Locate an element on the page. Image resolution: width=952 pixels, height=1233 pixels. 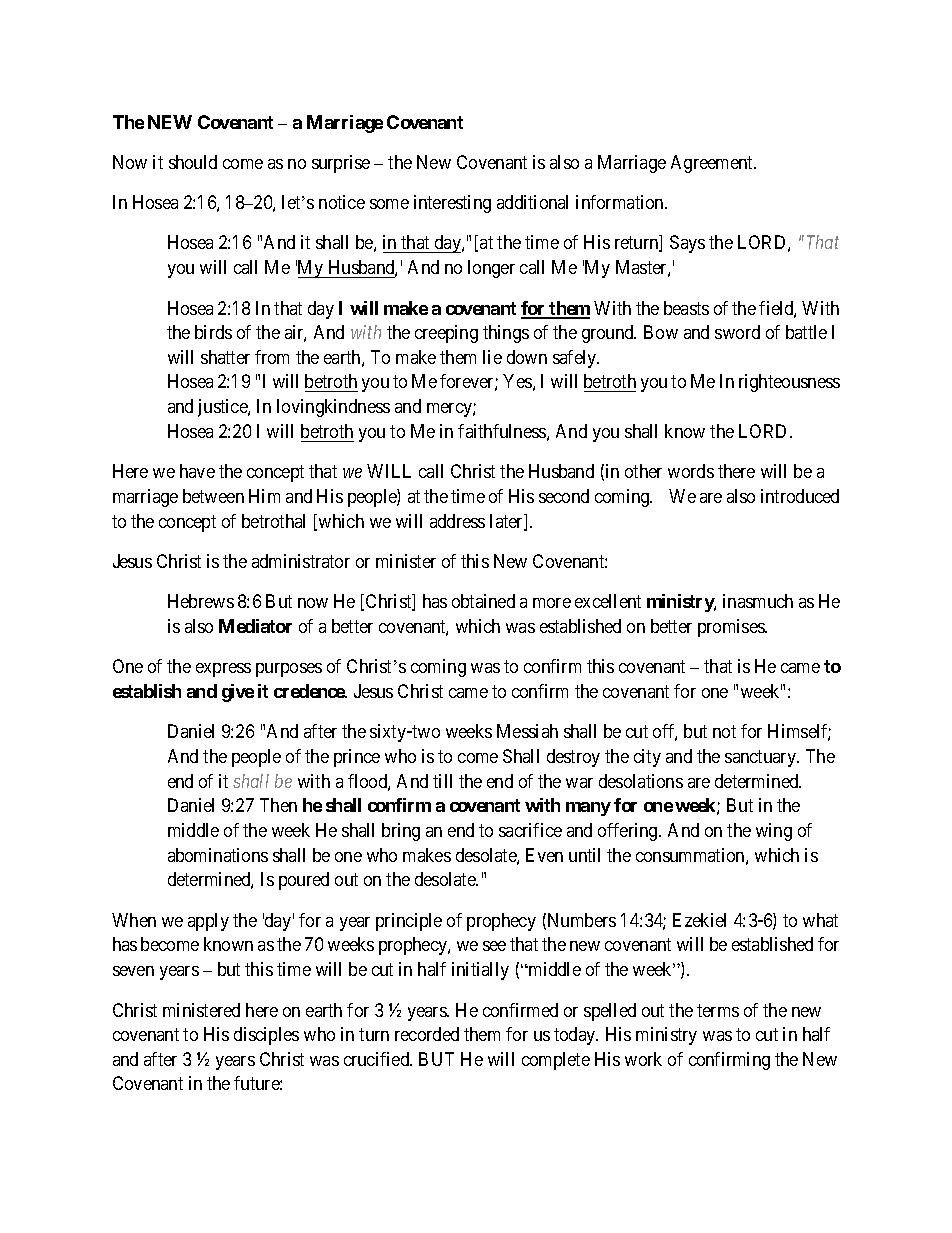
Agreement is located at coordinates (713, 164).
